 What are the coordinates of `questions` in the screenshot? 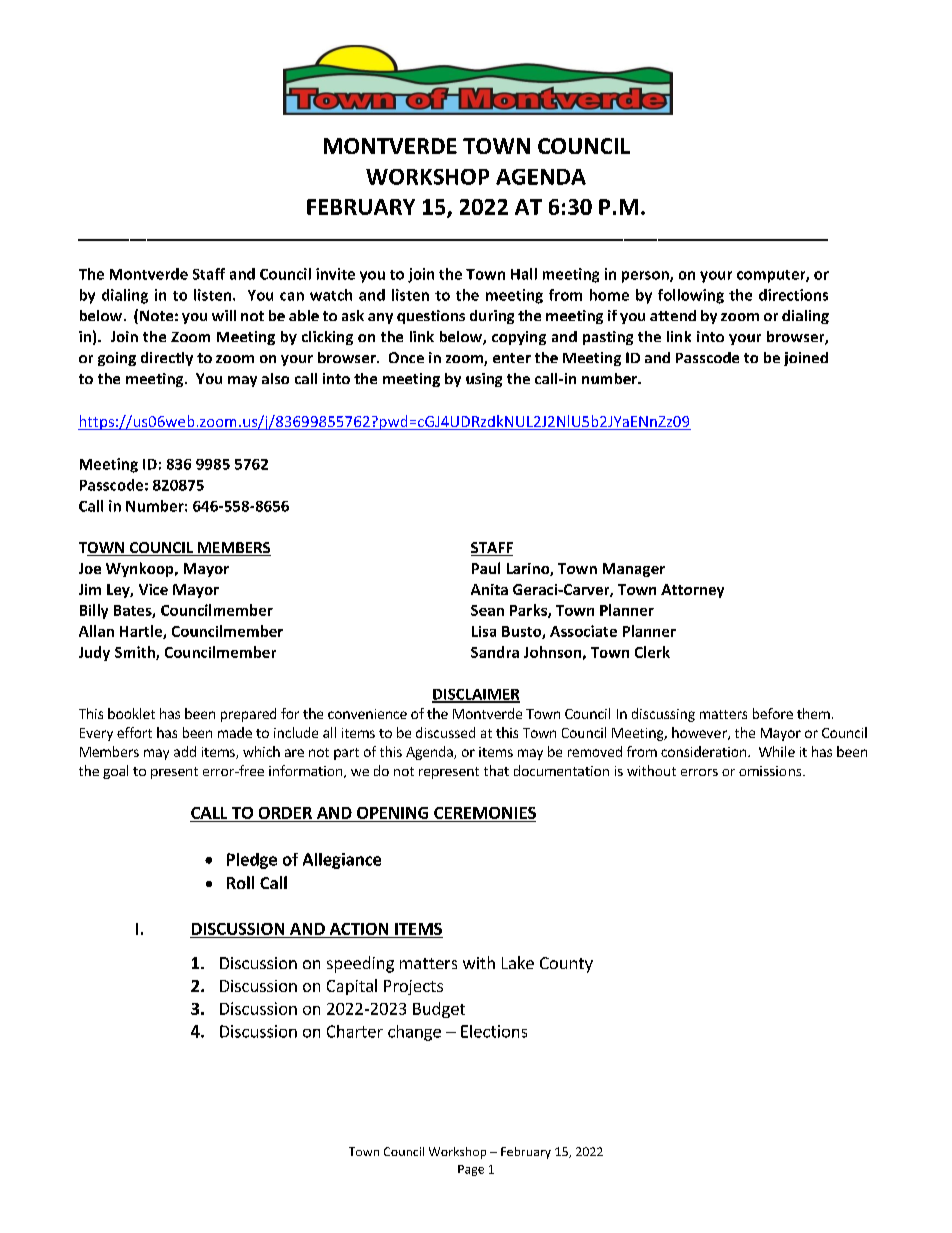 It's located at (431, 317).
